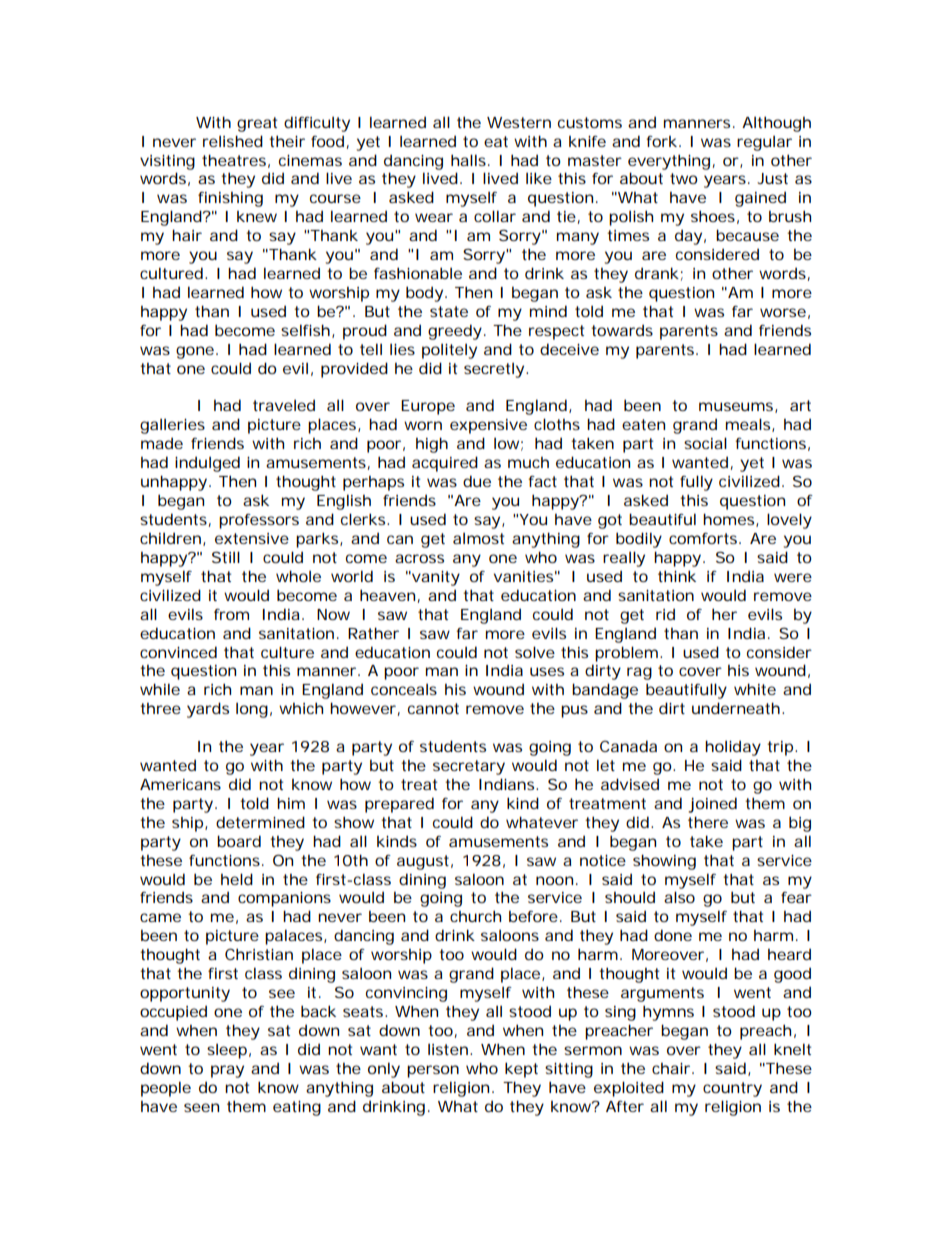 The image size is (952, 1233). I want to click on rid, so click(665, 614).
